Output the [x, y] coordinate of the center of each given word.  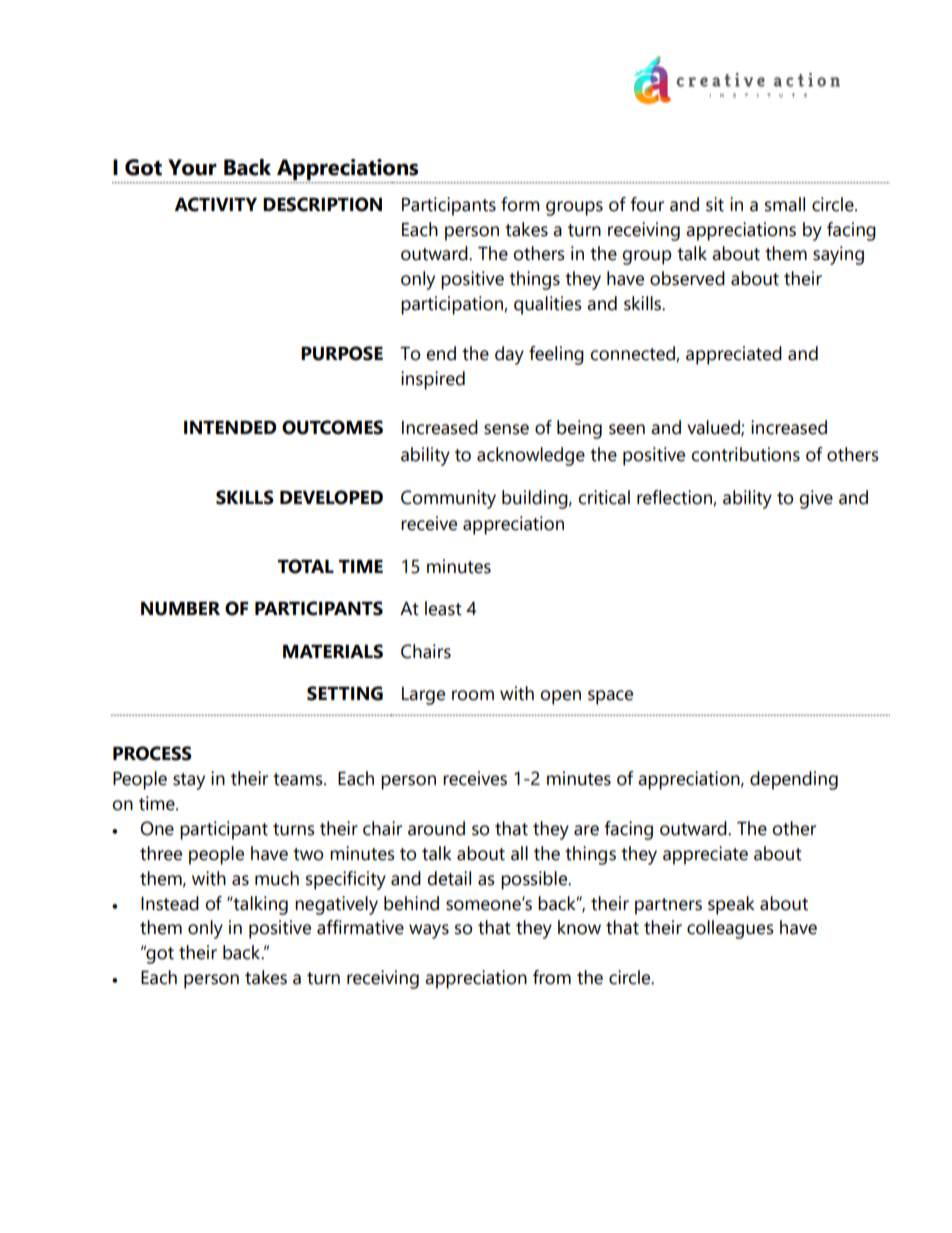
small [785, 204]
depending [794, 780]
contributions [745, 454]
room [473, 695]
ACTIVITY [216, 204]
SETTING [345, 693]
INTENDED [230, 427]
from [552, 977]
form [520, 204]
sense [506, 429]
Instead [170, 903]
